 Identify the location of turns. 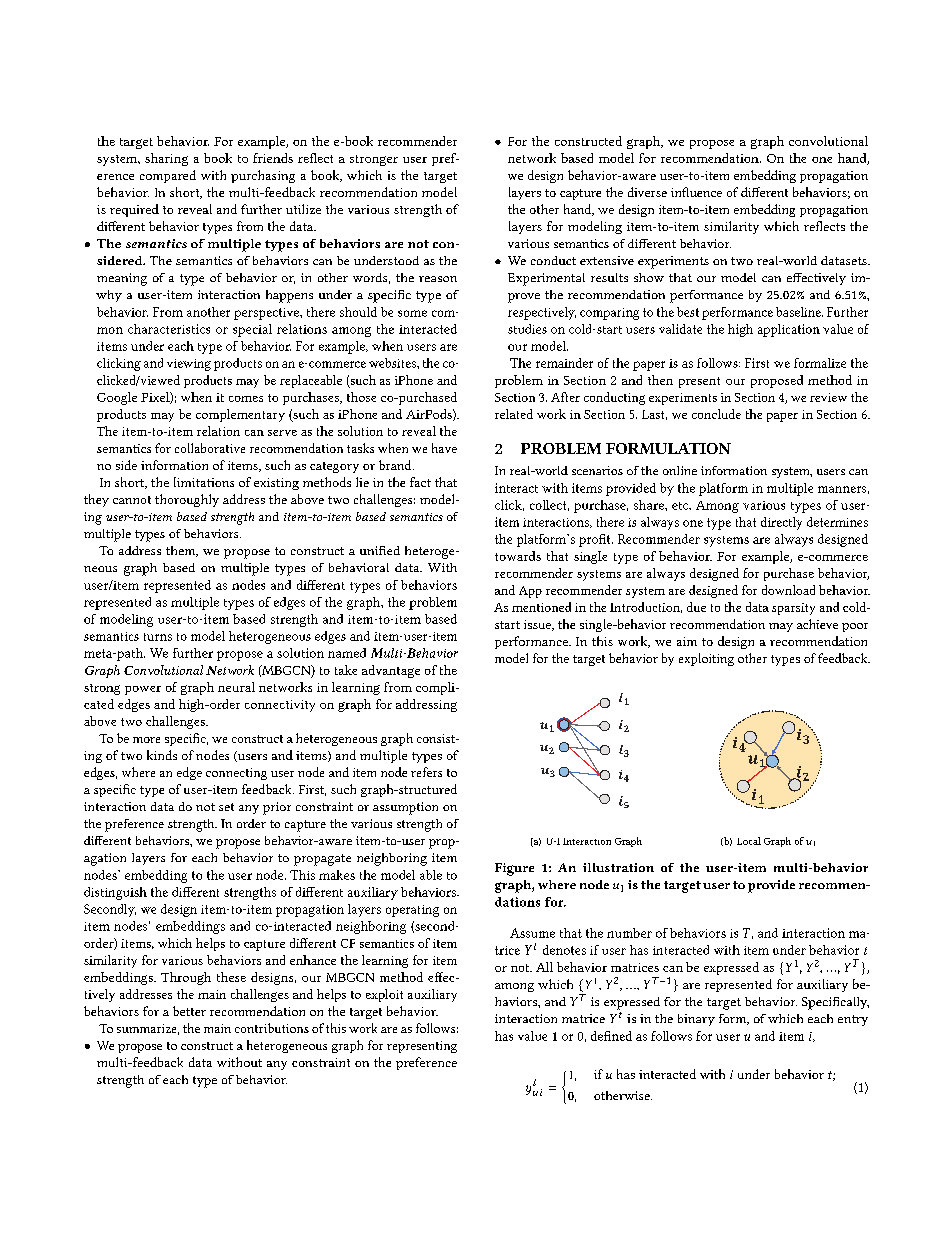
(158, 637).
